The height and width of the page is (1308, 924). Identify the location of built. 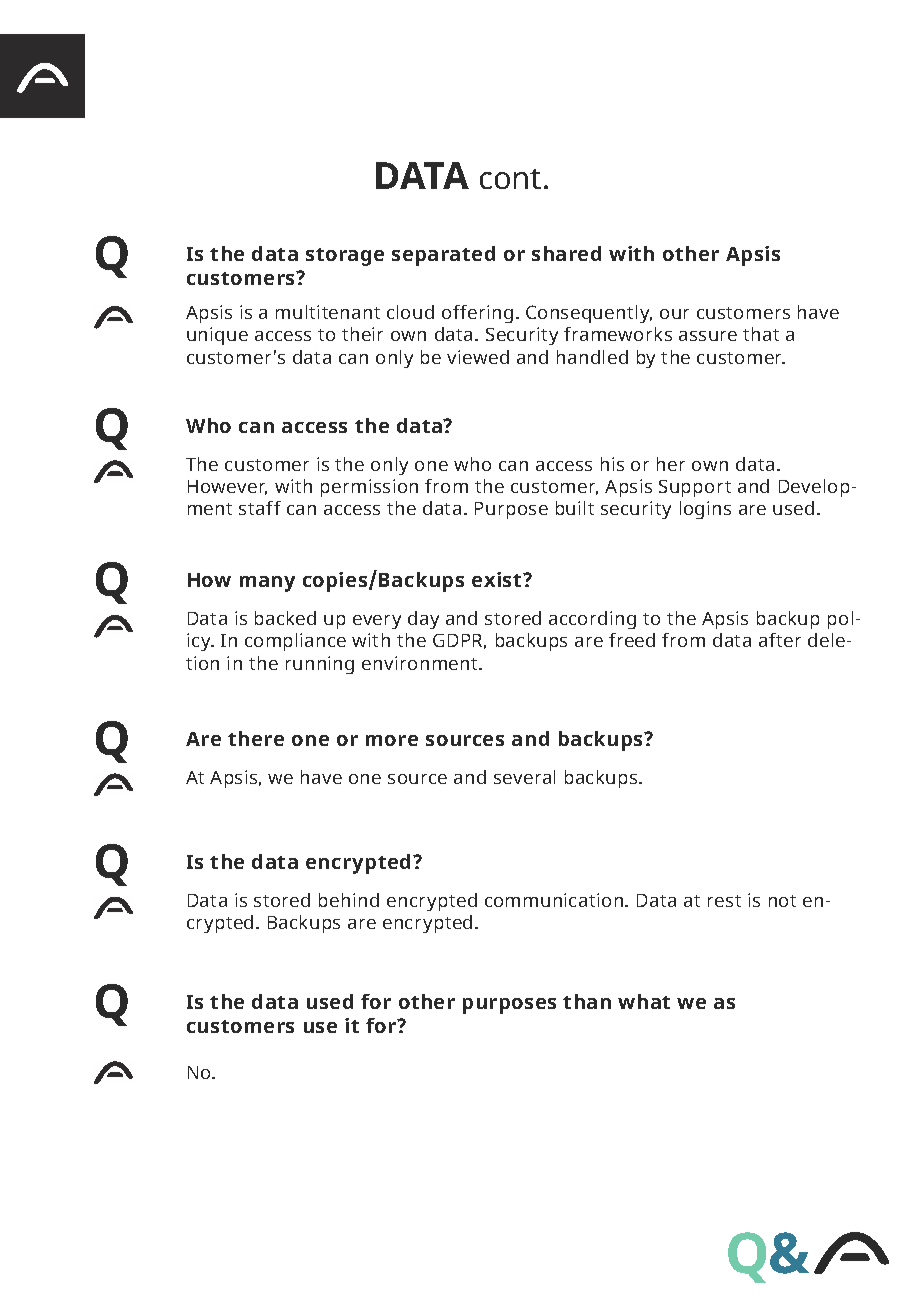
(575, 508).
